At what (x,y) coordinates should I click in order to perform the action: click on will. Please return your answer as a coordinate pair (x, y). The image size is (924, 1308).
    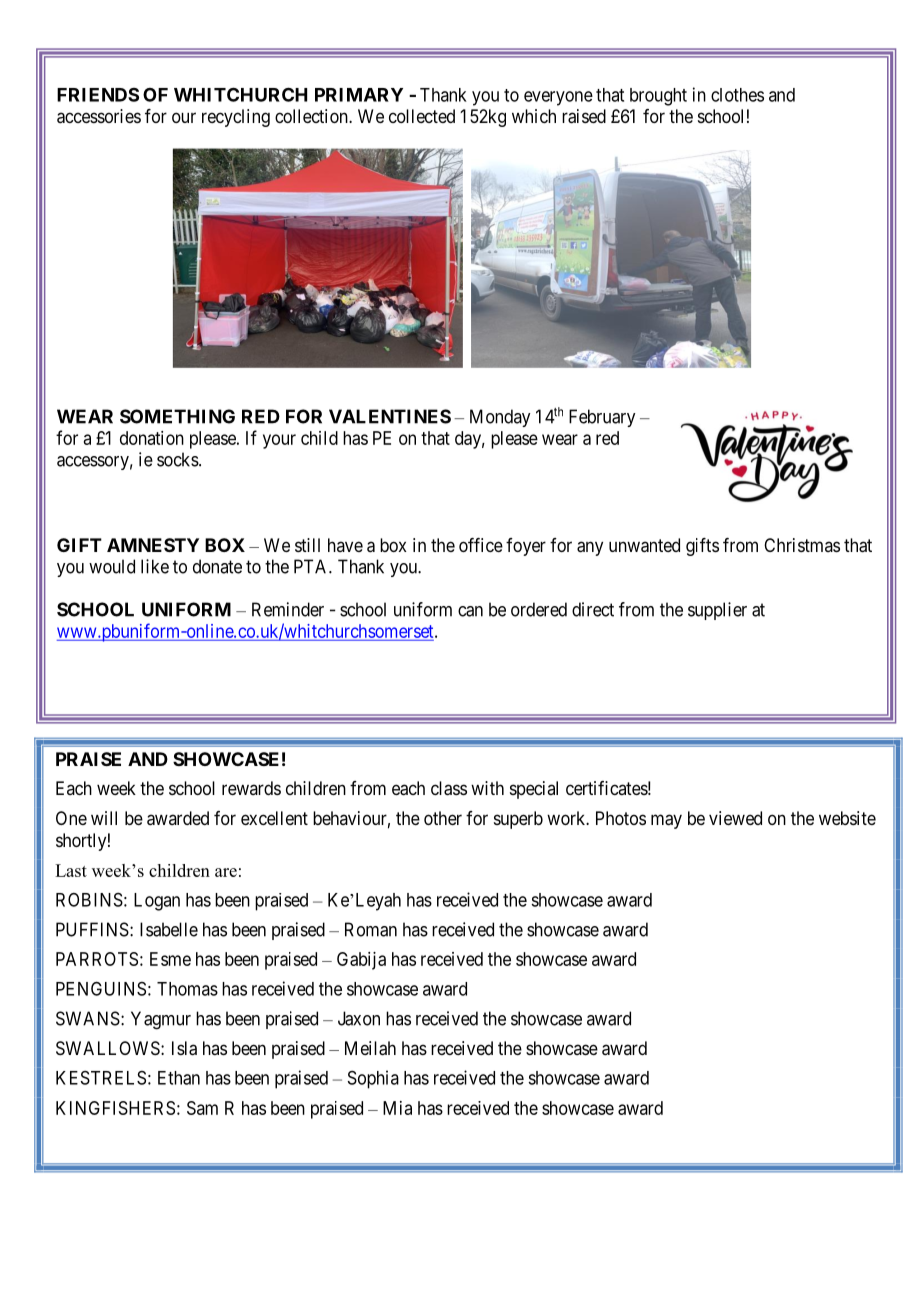
    Looking at the image, I should click on (104, 818).
